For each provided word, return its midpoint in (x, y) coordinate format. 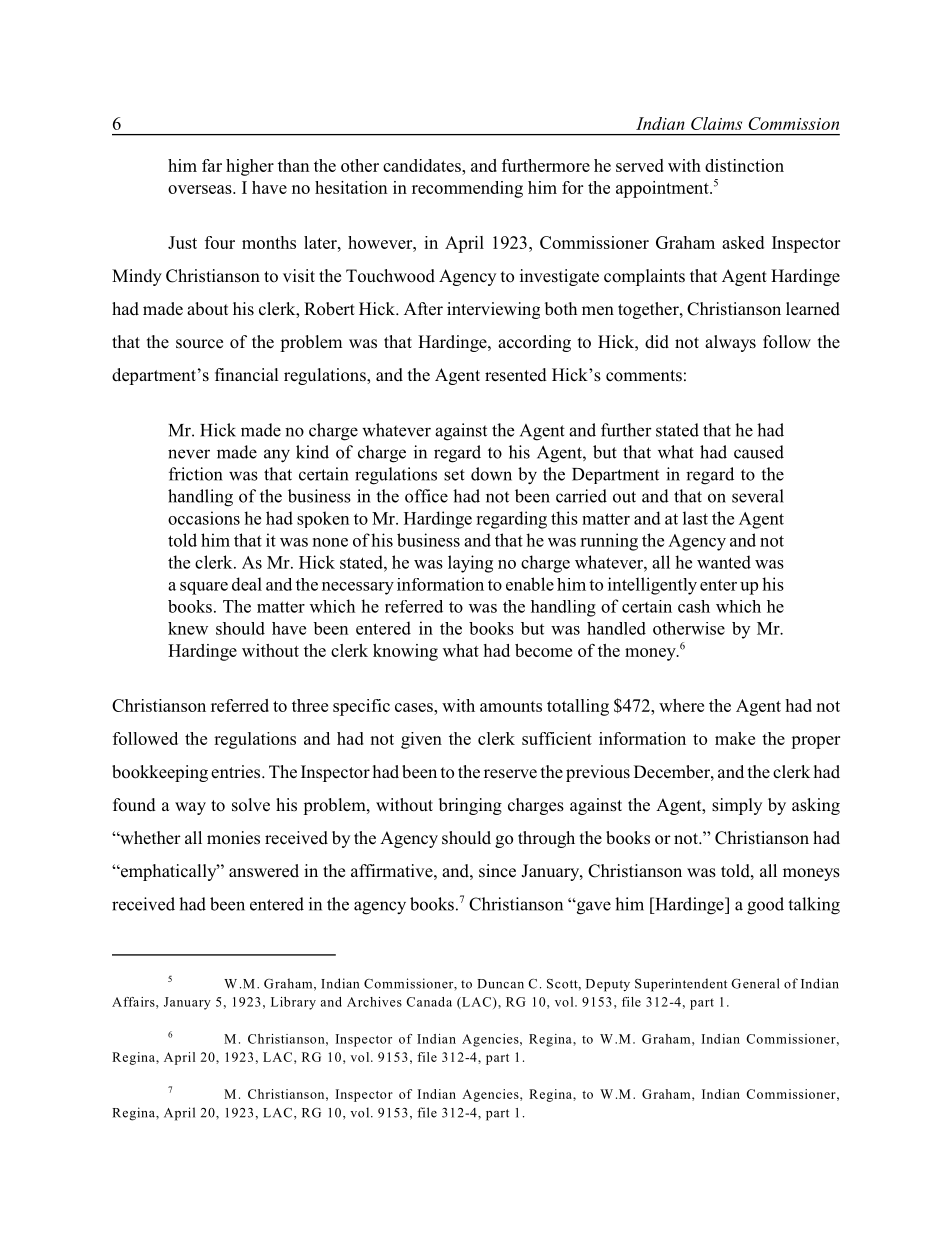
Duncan (500, 984)
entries (237, 772)
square (204, 588)
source (199, 344)
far (212, 165)
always (730, 343)
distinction (744, 165)
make (735, 738)
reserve (510, 774)
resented (516, 375)
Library (293, 1003)
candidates (423, 165)
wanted (724, 562)
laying (470, 564)
